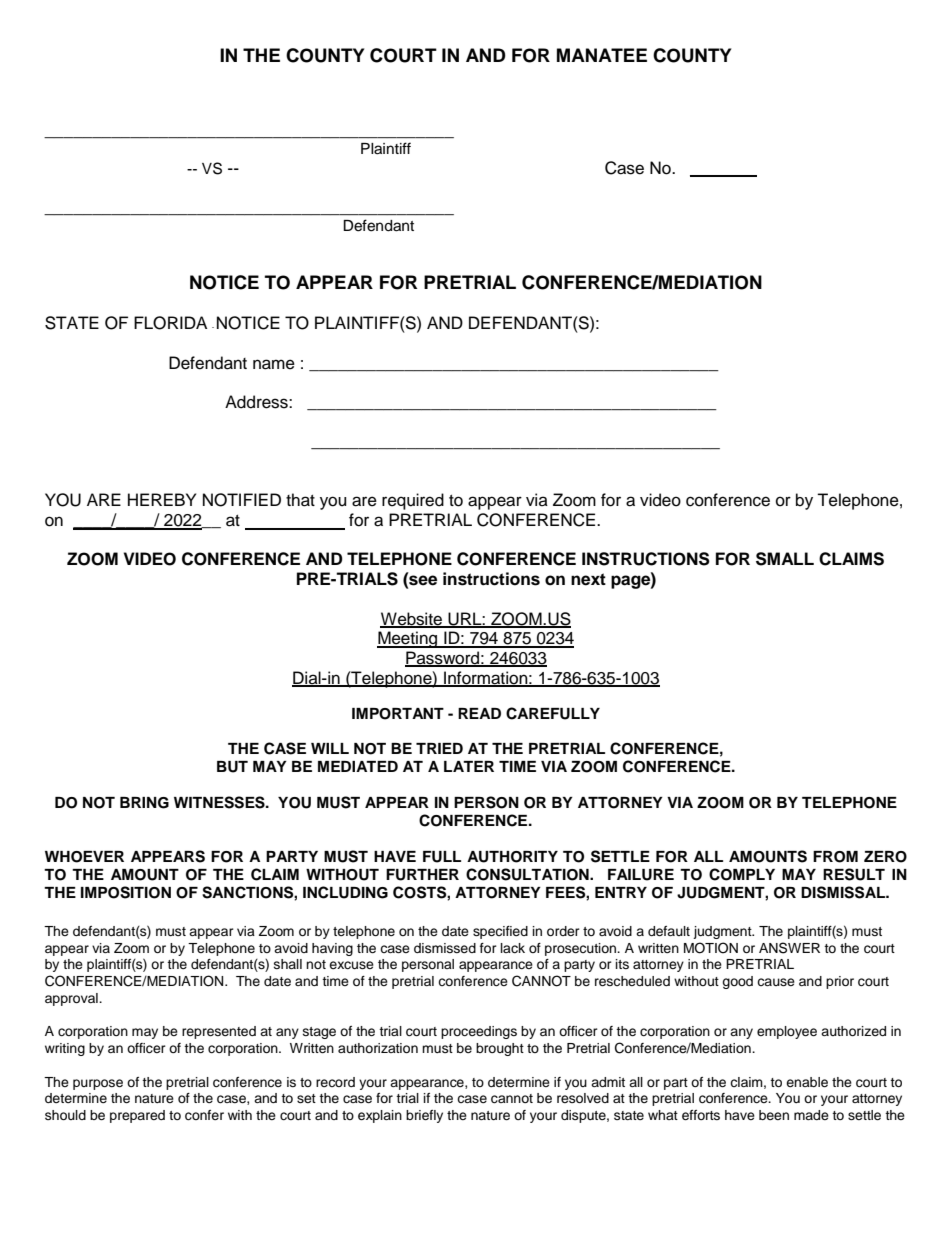 The width and height of the screenshot is (952, 1233). Describe the element at coordinates (274, 364) in the screenshot. I see `name` at that location.
